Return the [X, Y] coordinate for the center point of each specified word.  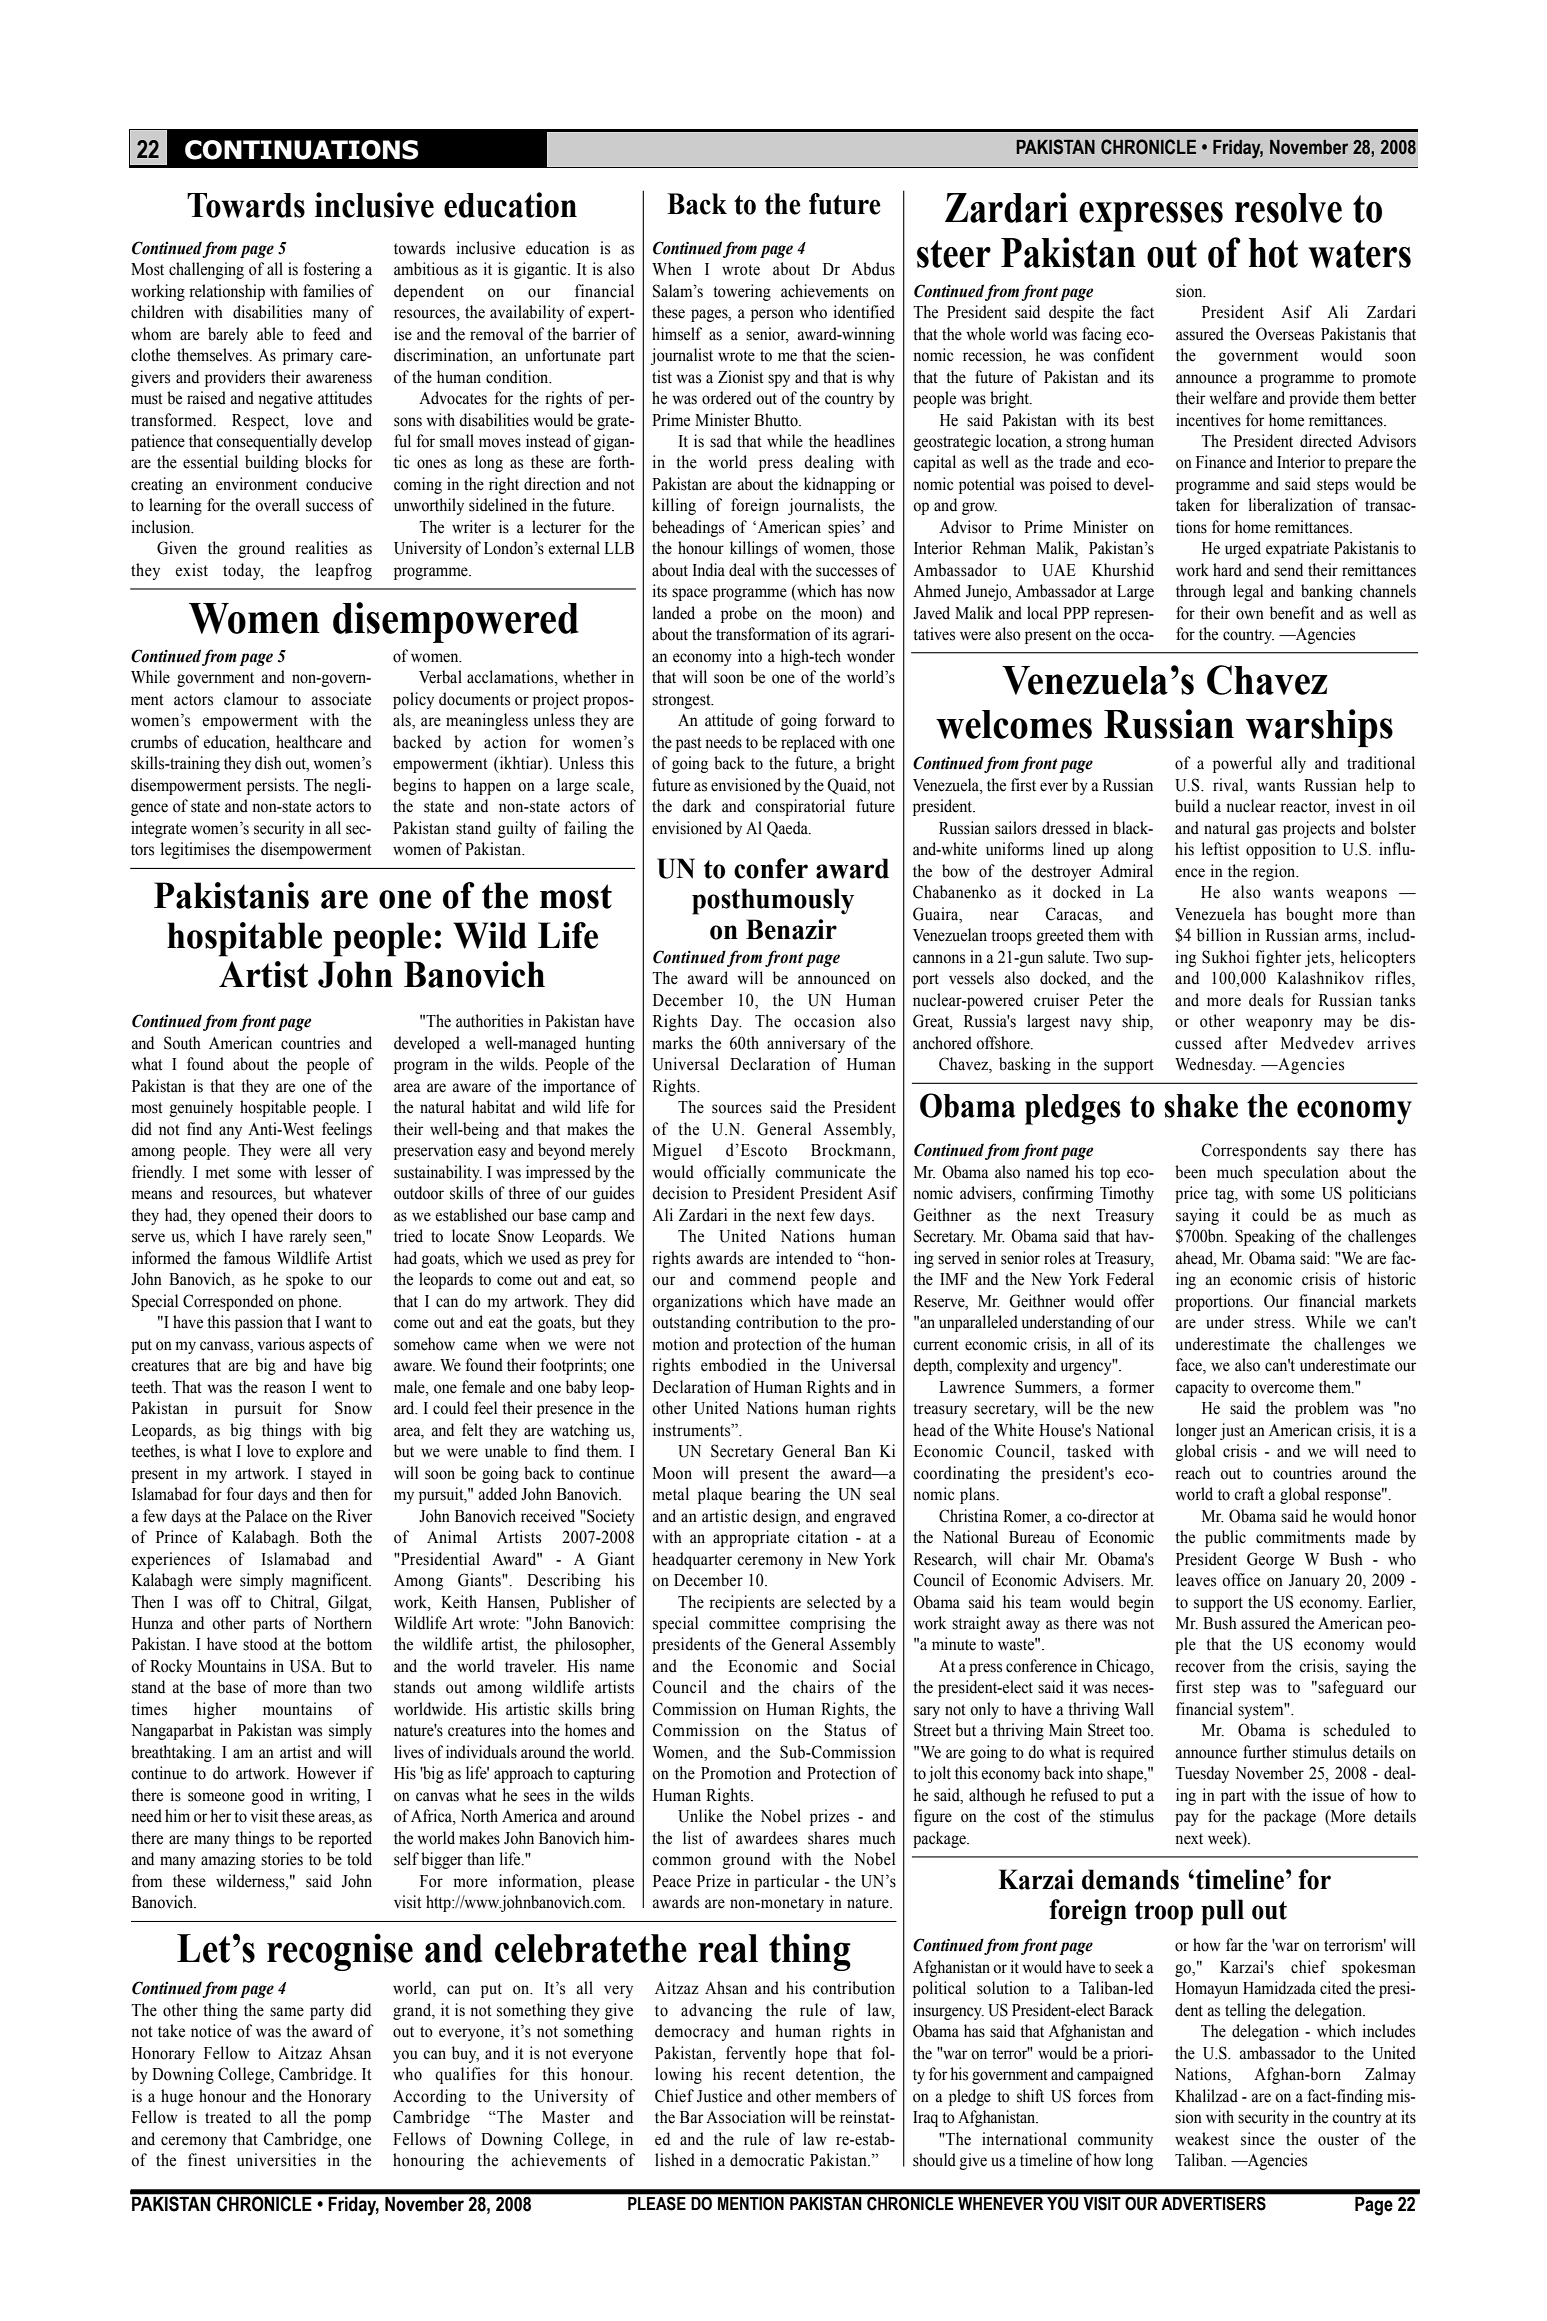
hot [1273, 253]
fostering [331, 270]
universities [276, 2160]
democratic [767, 2160]
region [1275, 872]
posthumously [773, 901]
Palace [266, 1516]
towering [742, 292]
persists [272, 786]
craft [1249, 1494]
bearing [776, 1495]
